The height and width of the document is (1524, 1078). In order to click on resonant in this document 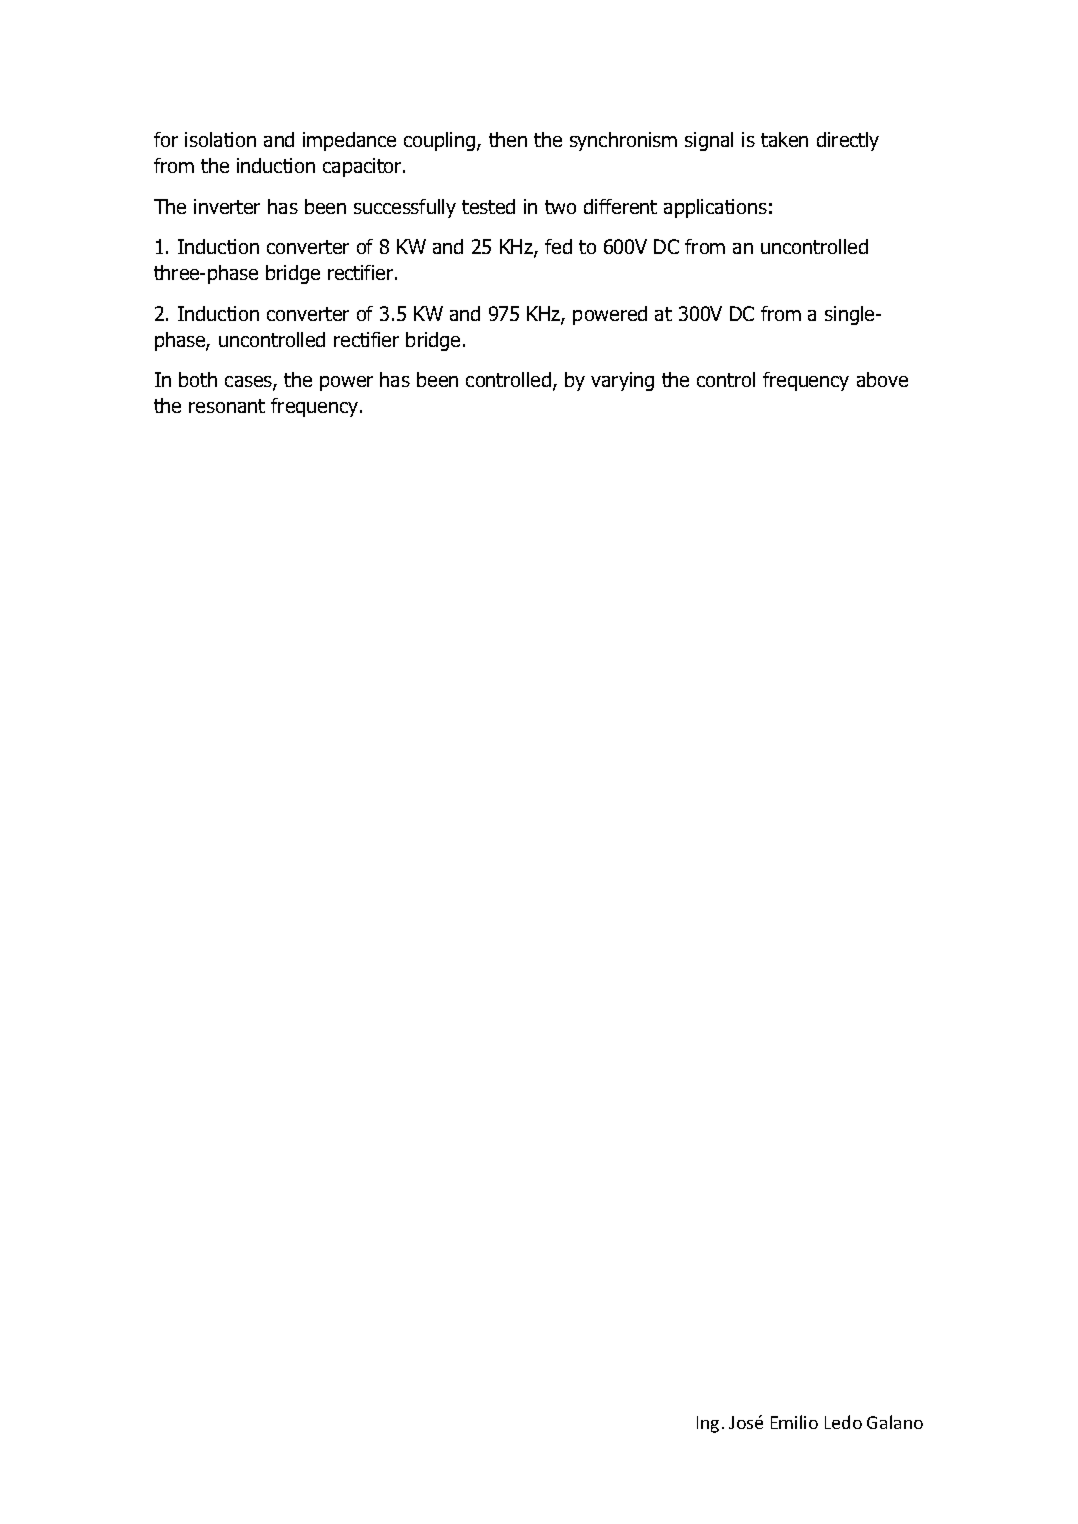, I will do `click(227, 406)`.
